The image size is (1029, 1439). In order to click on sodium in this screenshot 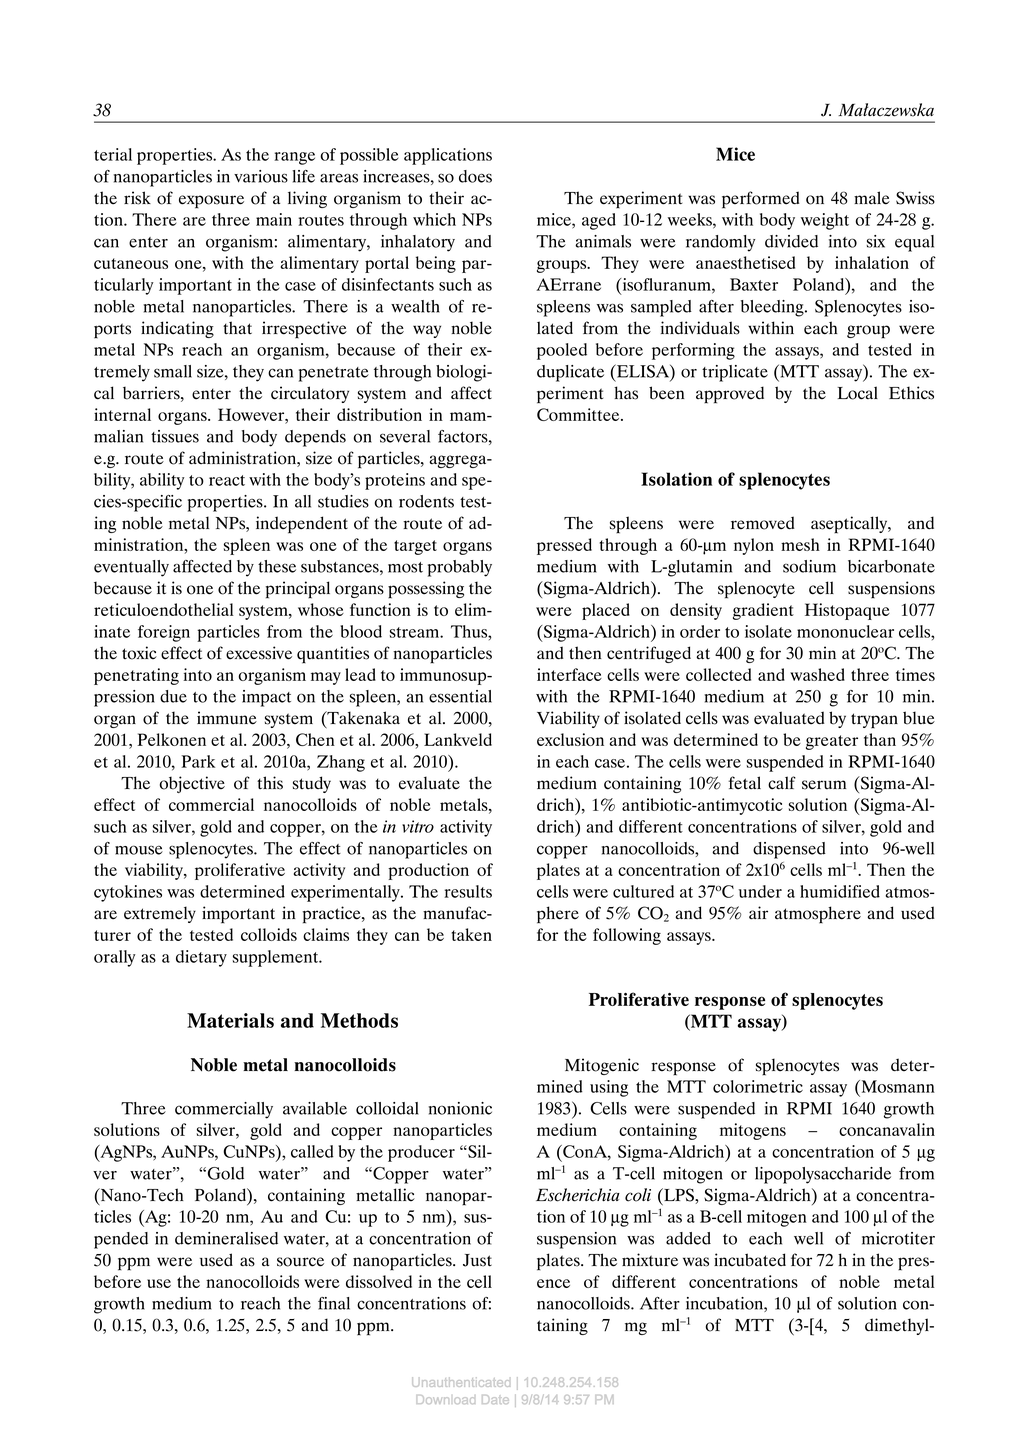, I will do `click(809, 566)`.
